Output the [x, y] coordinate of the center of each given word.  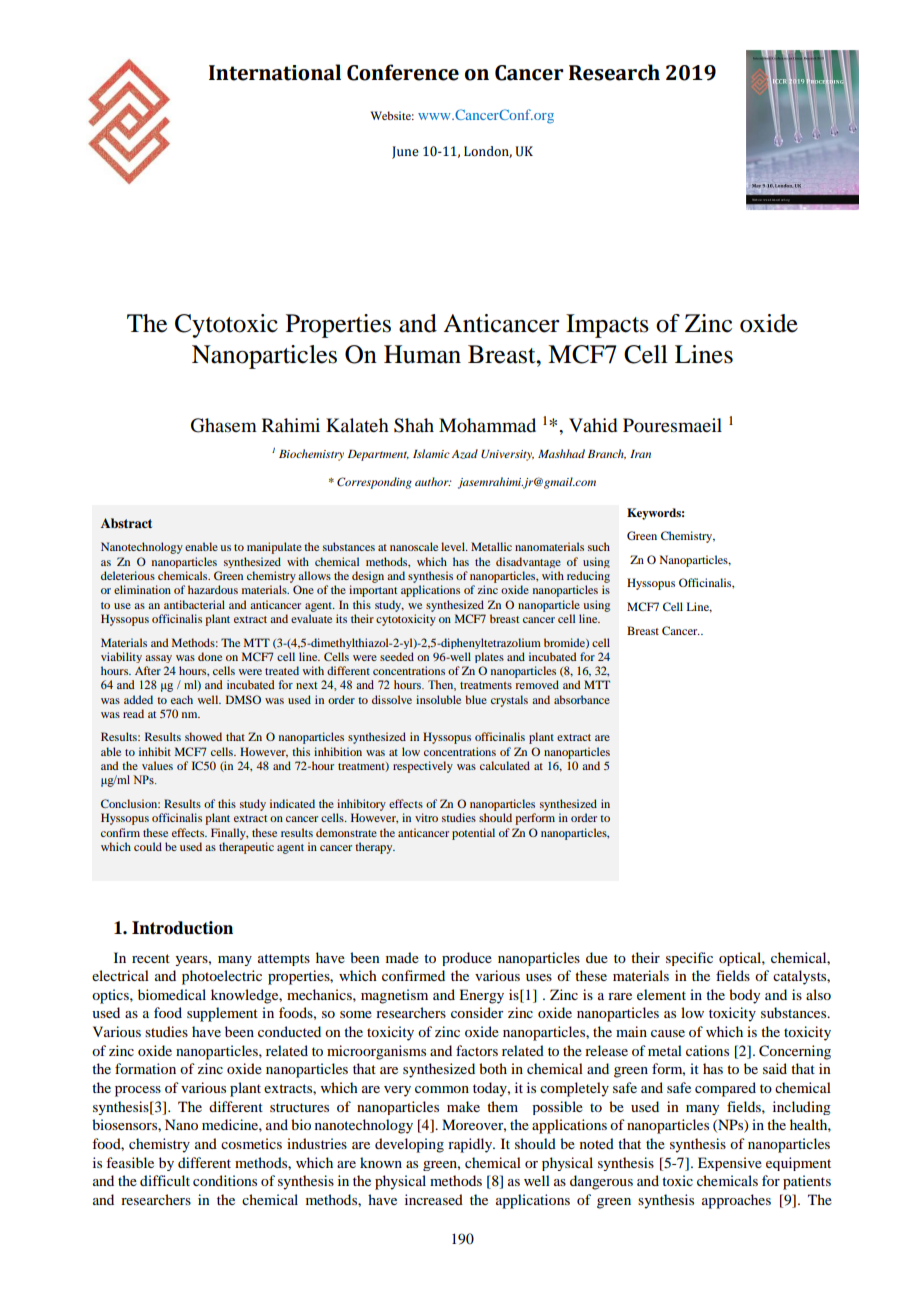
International [275, 72]
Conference [403, 72]
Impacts [607, 326]
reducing [588, 577]
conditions [225, 1180]
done [210, 656]
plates [489, 657]
